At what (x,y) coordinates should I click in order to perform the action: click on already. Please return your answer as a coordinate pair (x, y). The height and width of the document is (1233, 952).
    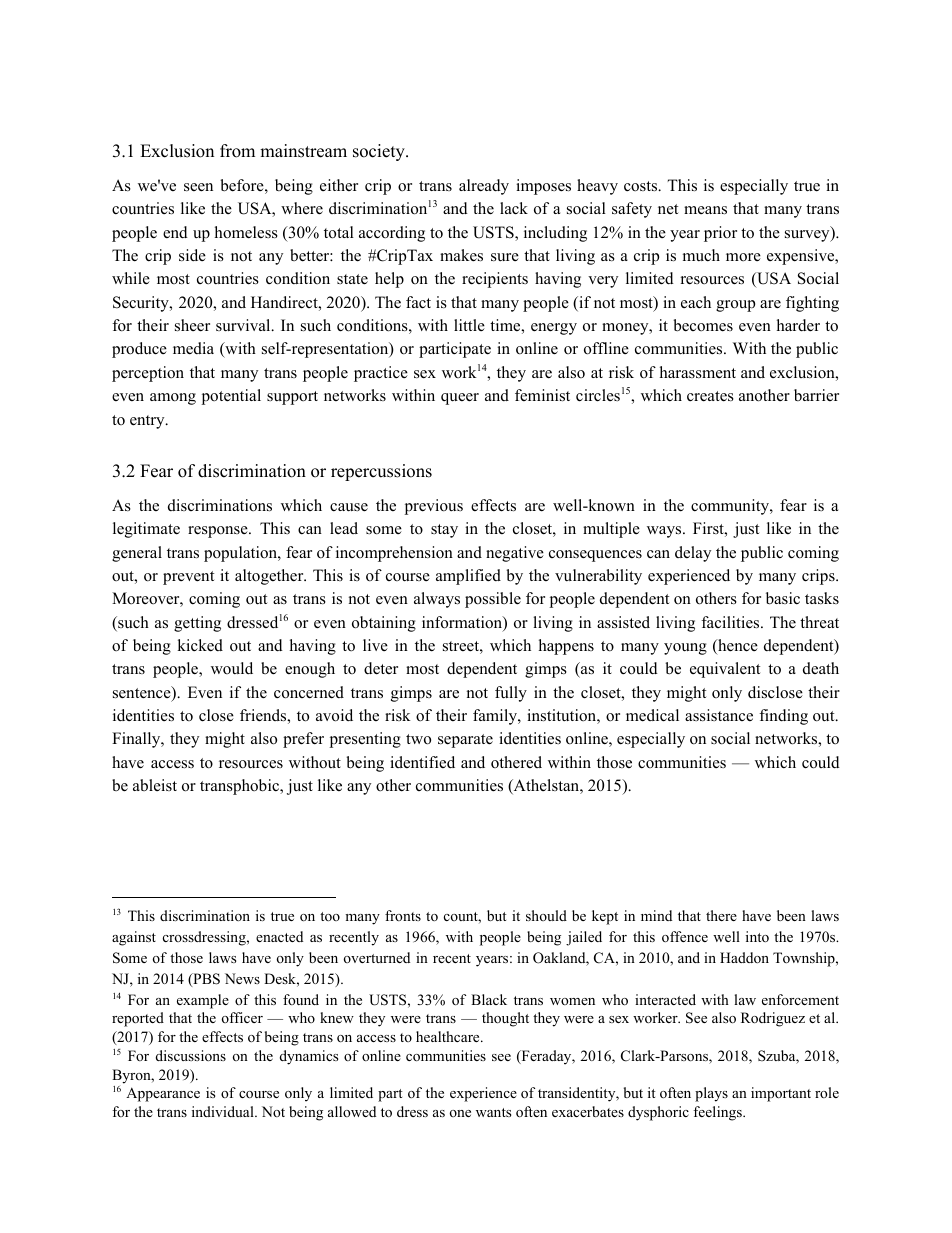
    Looking at the image, I should click on (484, 187).
